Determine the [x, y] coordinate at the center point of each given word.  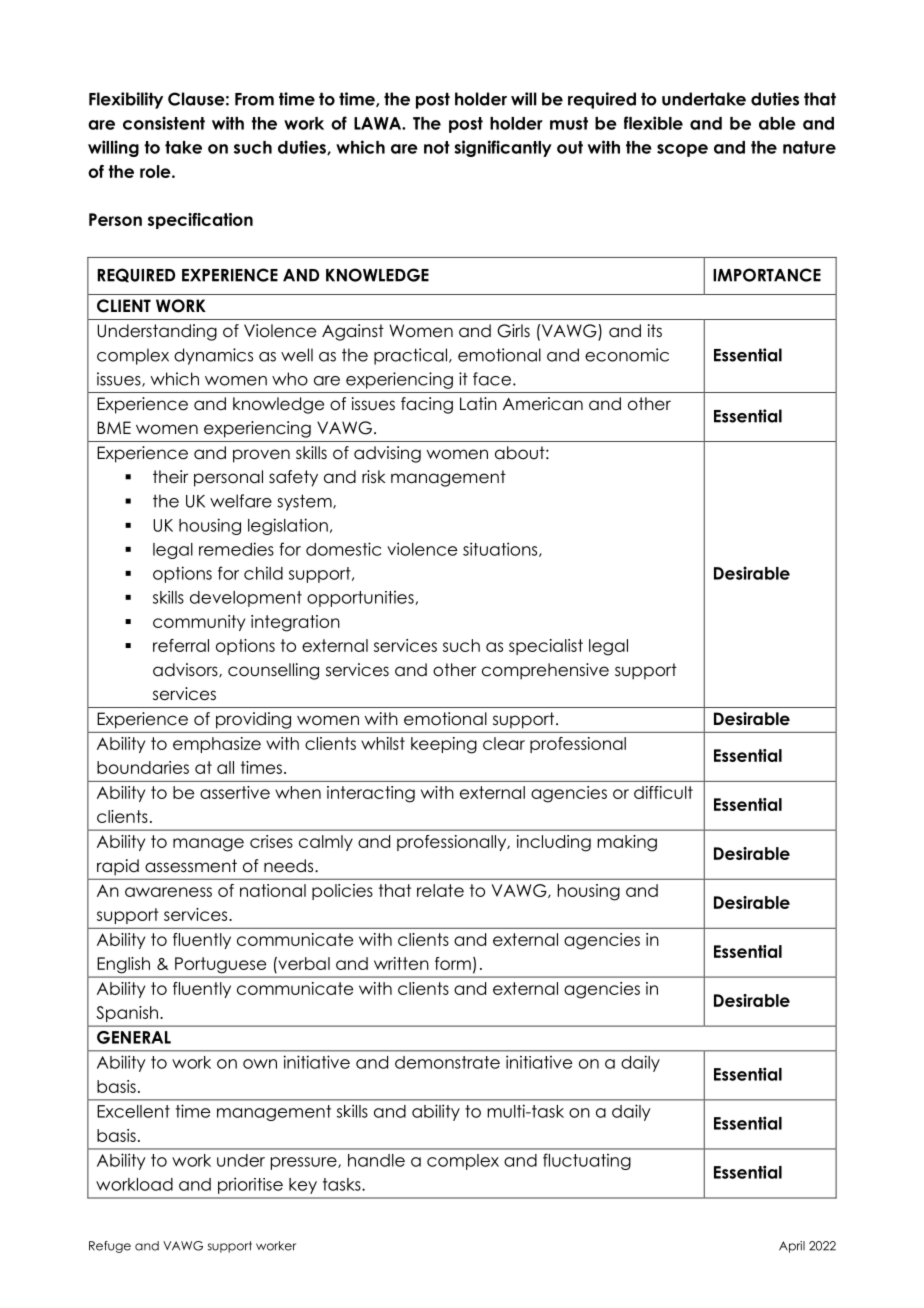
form [453, 963]
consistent [164, 123]
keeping [444, 745]
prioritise [250, 1185]
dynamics [213, 356]
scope [682, 150]
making [627, 843]
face [492, 379]
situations [501, 549]
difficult [663, 792]
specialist [546, 647]
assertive [235, 792]
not [437, 147]
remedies [236, 549]
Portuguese [220, 965]
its [655, 330]
